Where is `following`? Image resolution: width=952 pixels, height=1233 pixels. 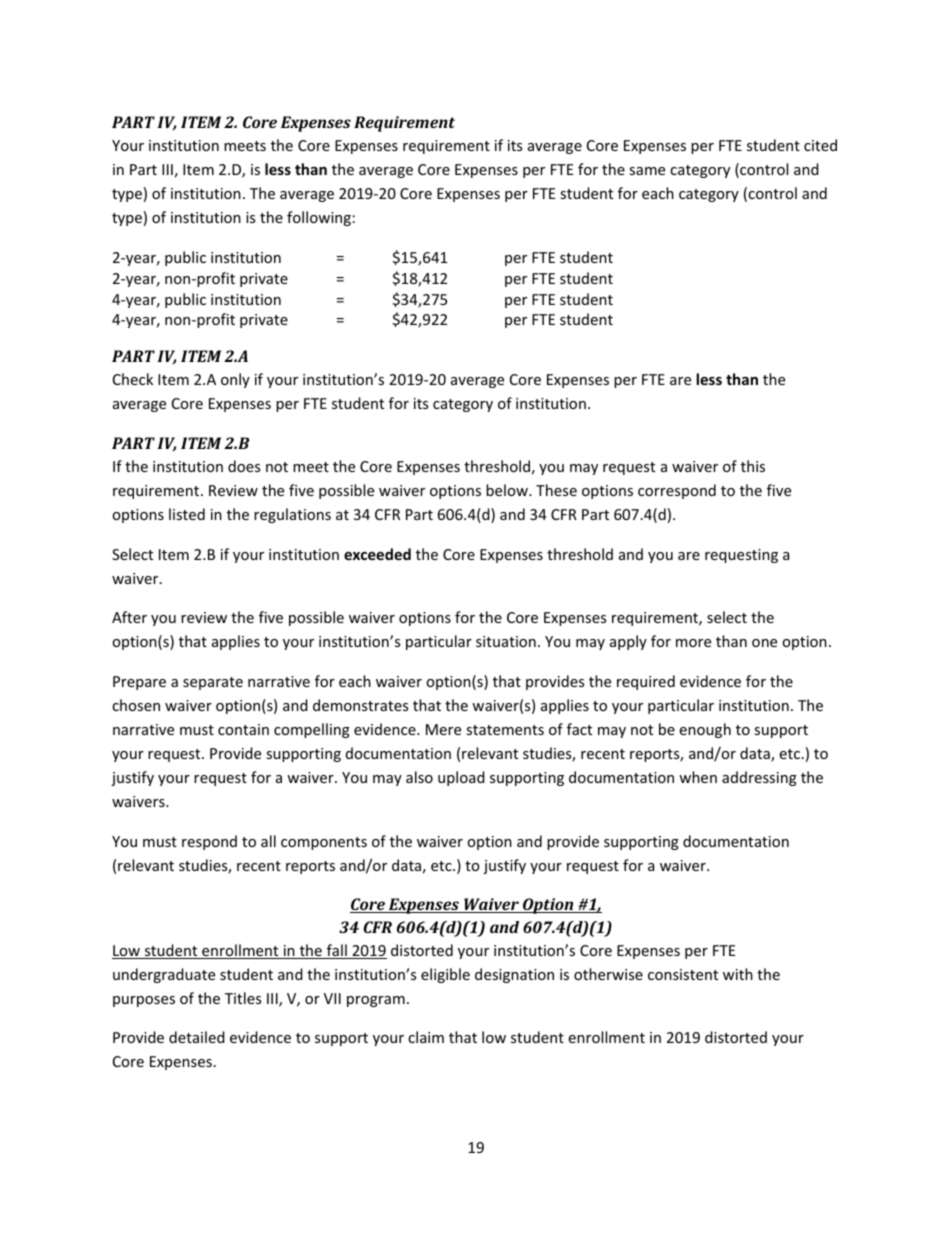
following is located at coordinates (319, 218).
